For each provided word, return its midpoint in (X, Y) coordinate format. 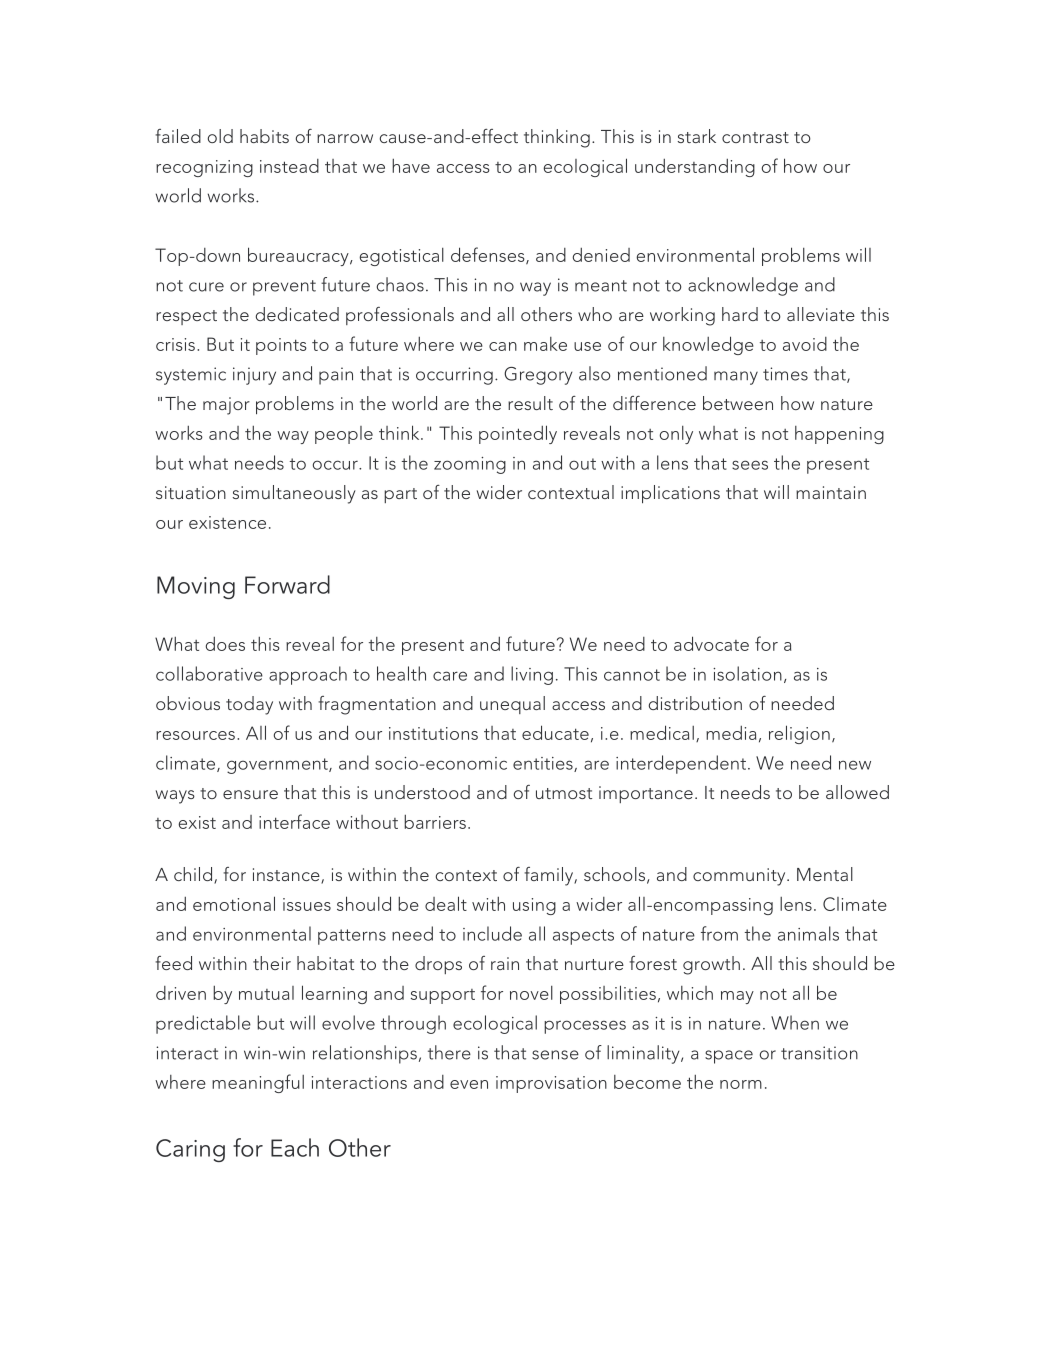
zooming (470, 465)
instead (289, 166)
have (411, 166)
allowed (857, 792)
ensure (250, 794)
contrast (755, 137)
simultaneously (294, 494)
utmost (564, 793)
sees (750, 465)
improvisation (551, 1084)
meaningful (258, 1083)
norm (741, 1084)
